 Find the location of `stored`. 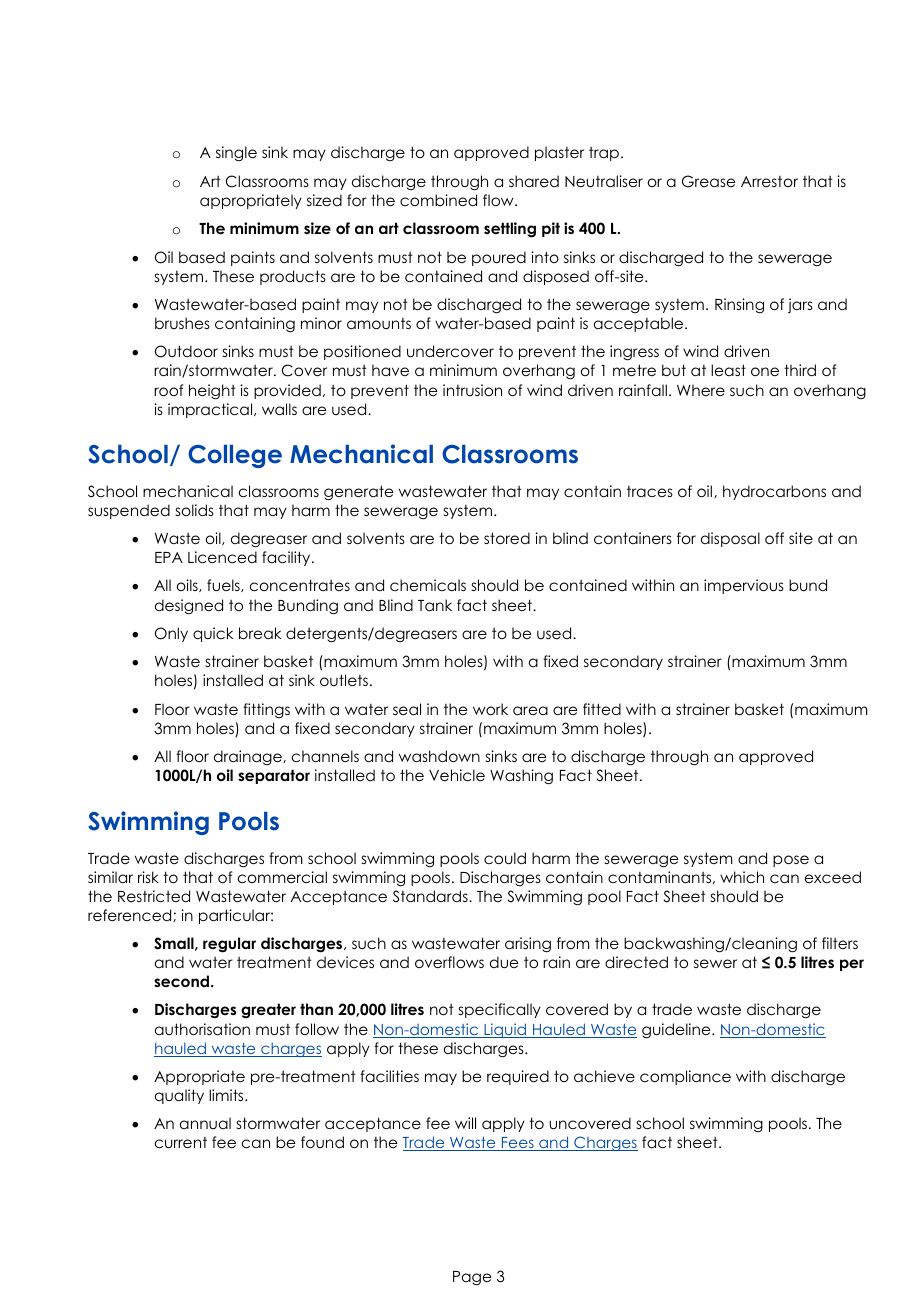

stored is located at coordinates (507, 538).
